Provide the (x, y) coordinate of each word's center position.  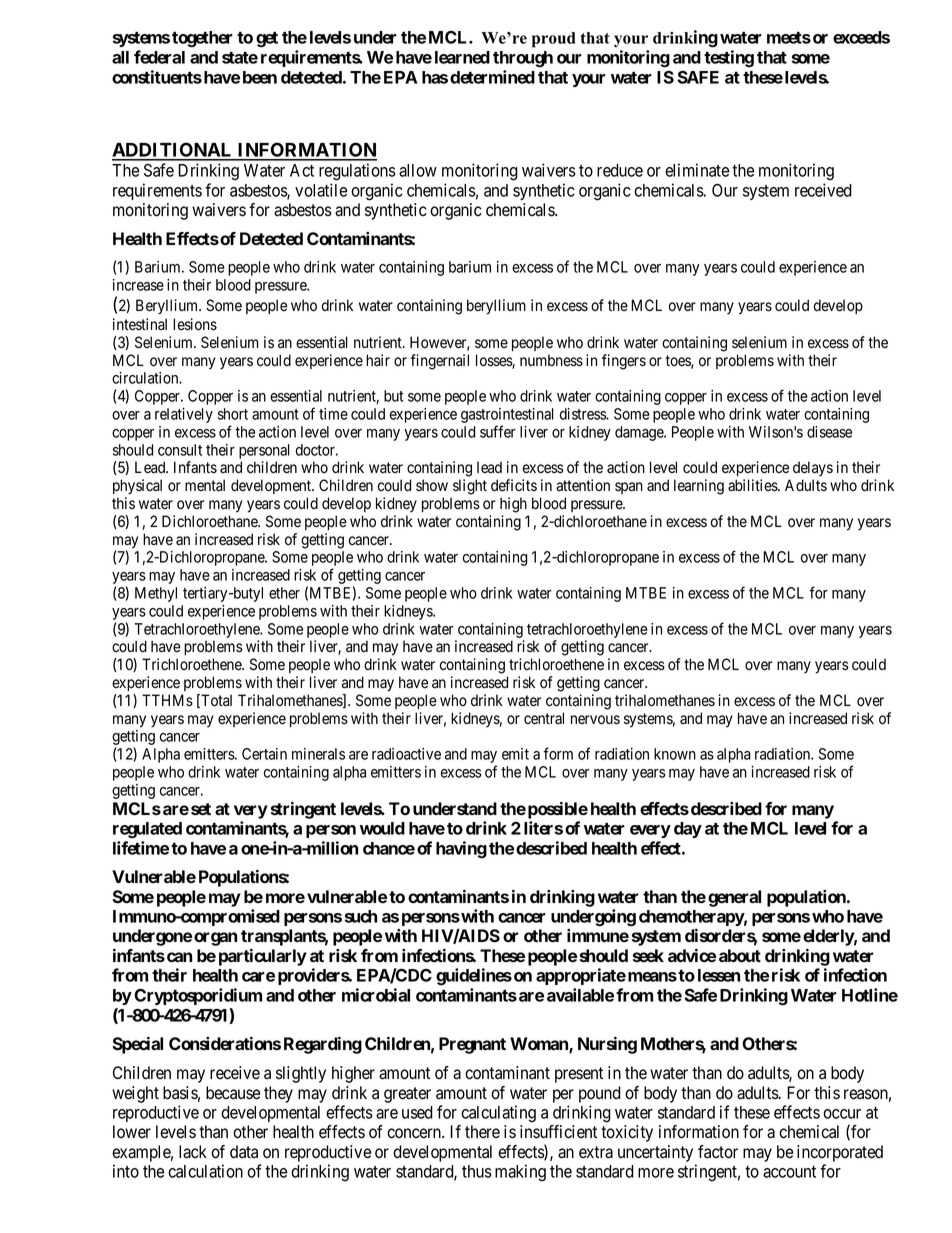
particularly (263, 957)
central (544, 718)
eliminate (697, 170)
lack (193, 1152)
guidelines (474, 977)
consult (180, 450)
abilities (753, 485)
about (740, 955)
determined (492, 77)
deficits (514, 485)
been (260, 77)
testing (729, 59)
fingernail (439, 362)
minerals (318, 754)
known (675, 754)
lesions (195, 324)
